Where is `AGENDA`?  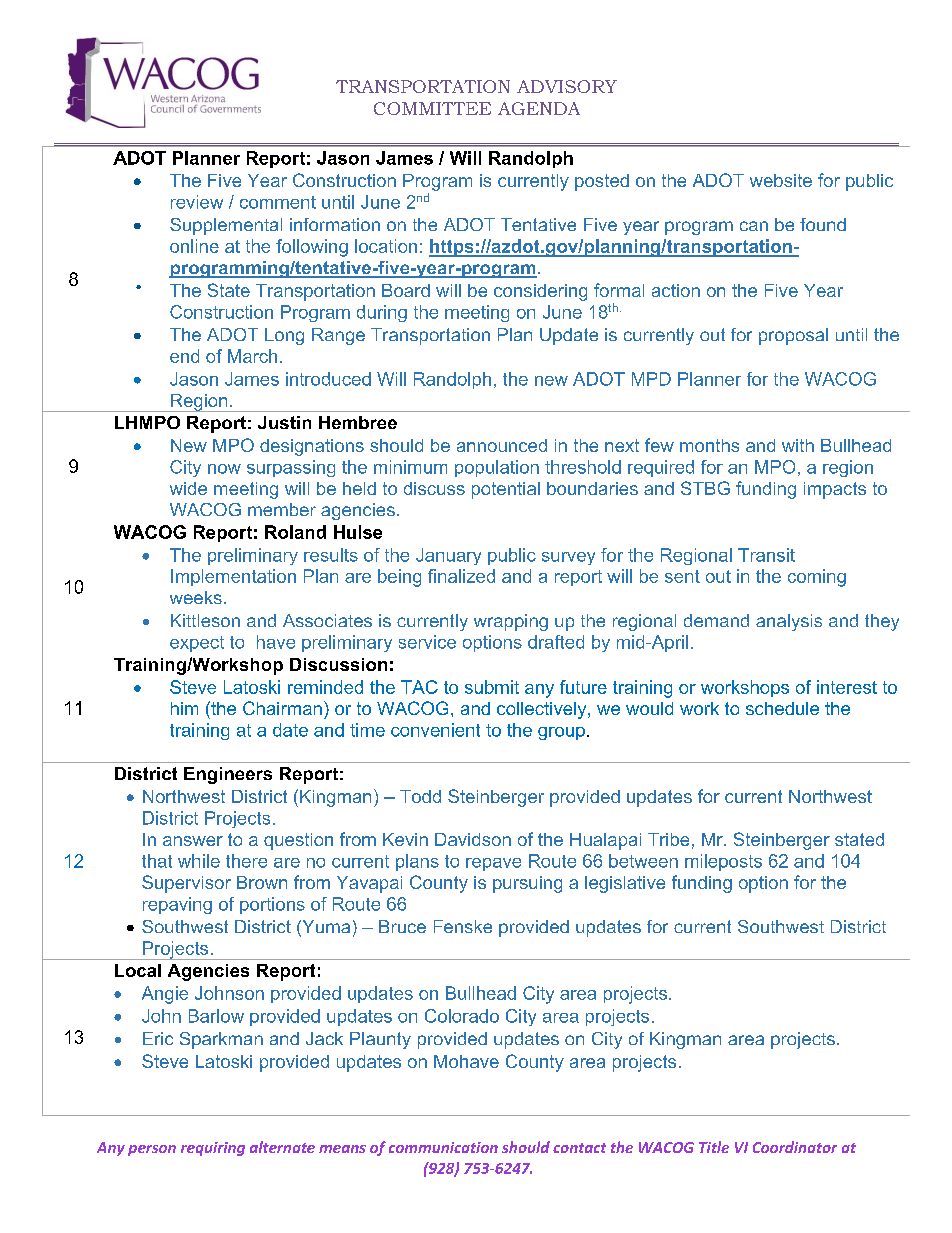 AGENDA is located at coordinates (539, 108).
